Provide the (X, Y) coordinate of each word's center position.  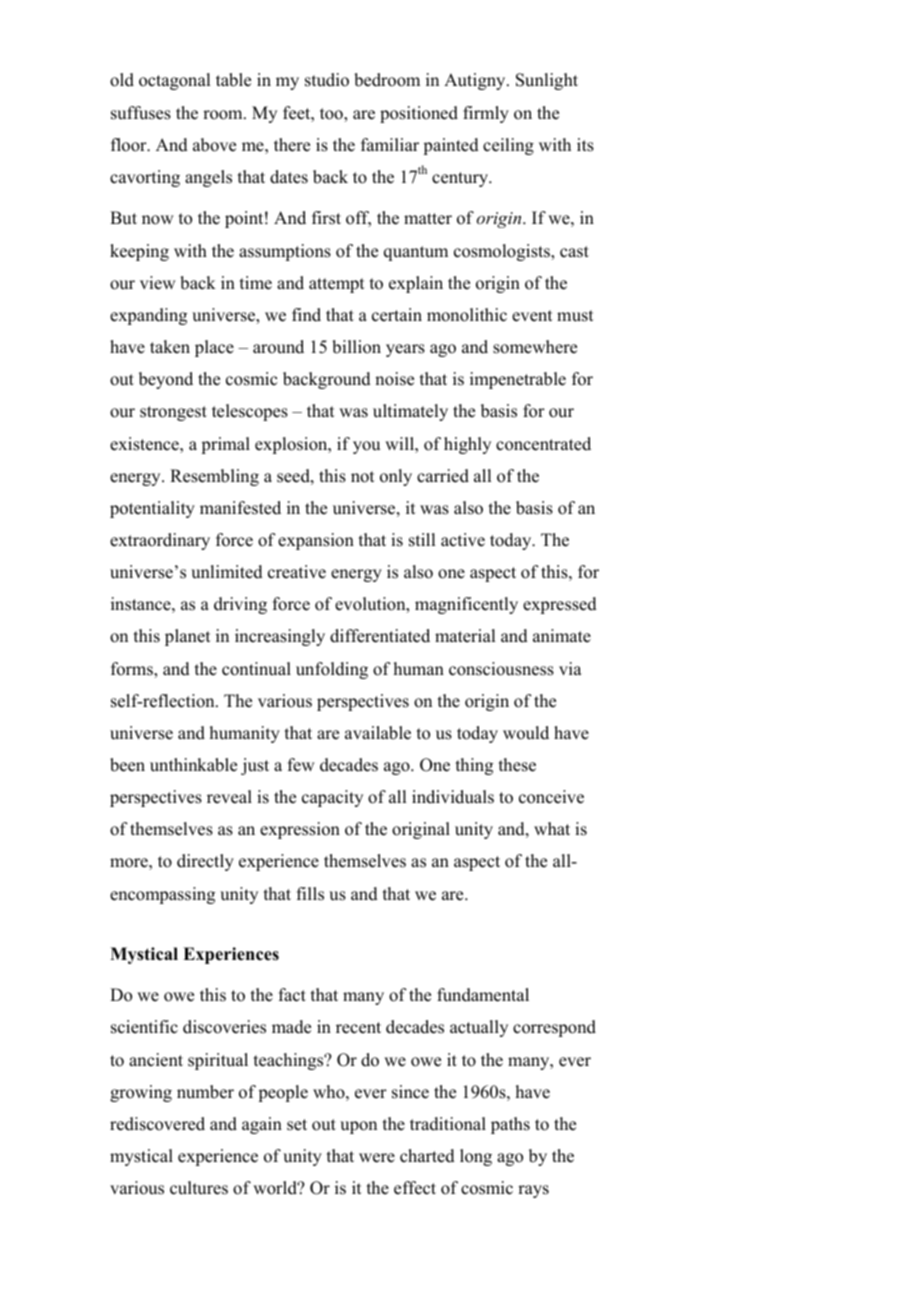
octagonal (174, 81)
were (377, 1158)
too (332, 114)
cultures (199, 1188)
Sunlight (547, 81)
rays (533, 1191)
